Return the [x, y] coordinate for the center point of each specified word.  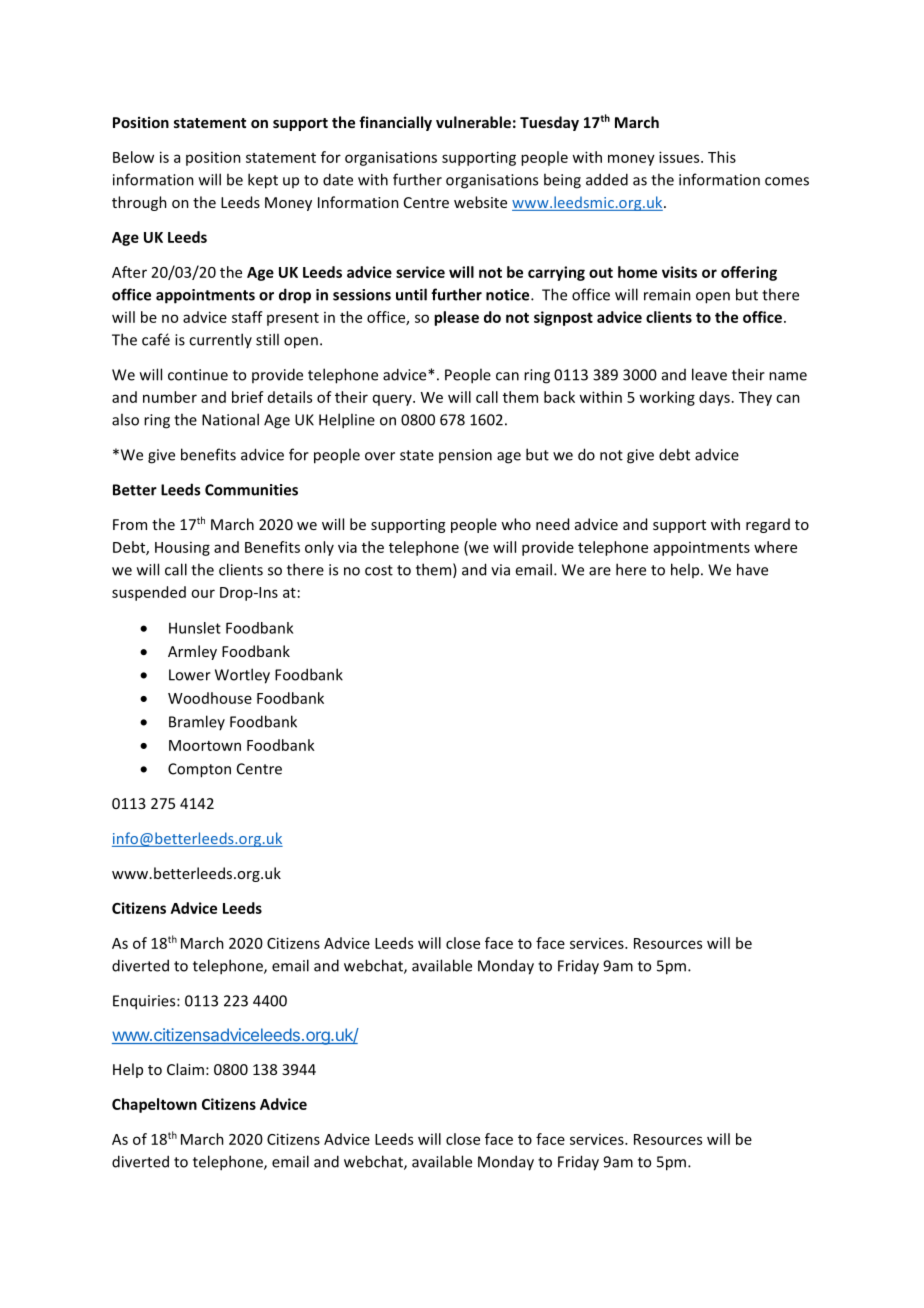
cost [379, 570]
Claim [185, 1069]
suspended [149, 593]
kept [263, 181]
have [752, 569]
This [722, 157]
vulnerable [473, 122]
